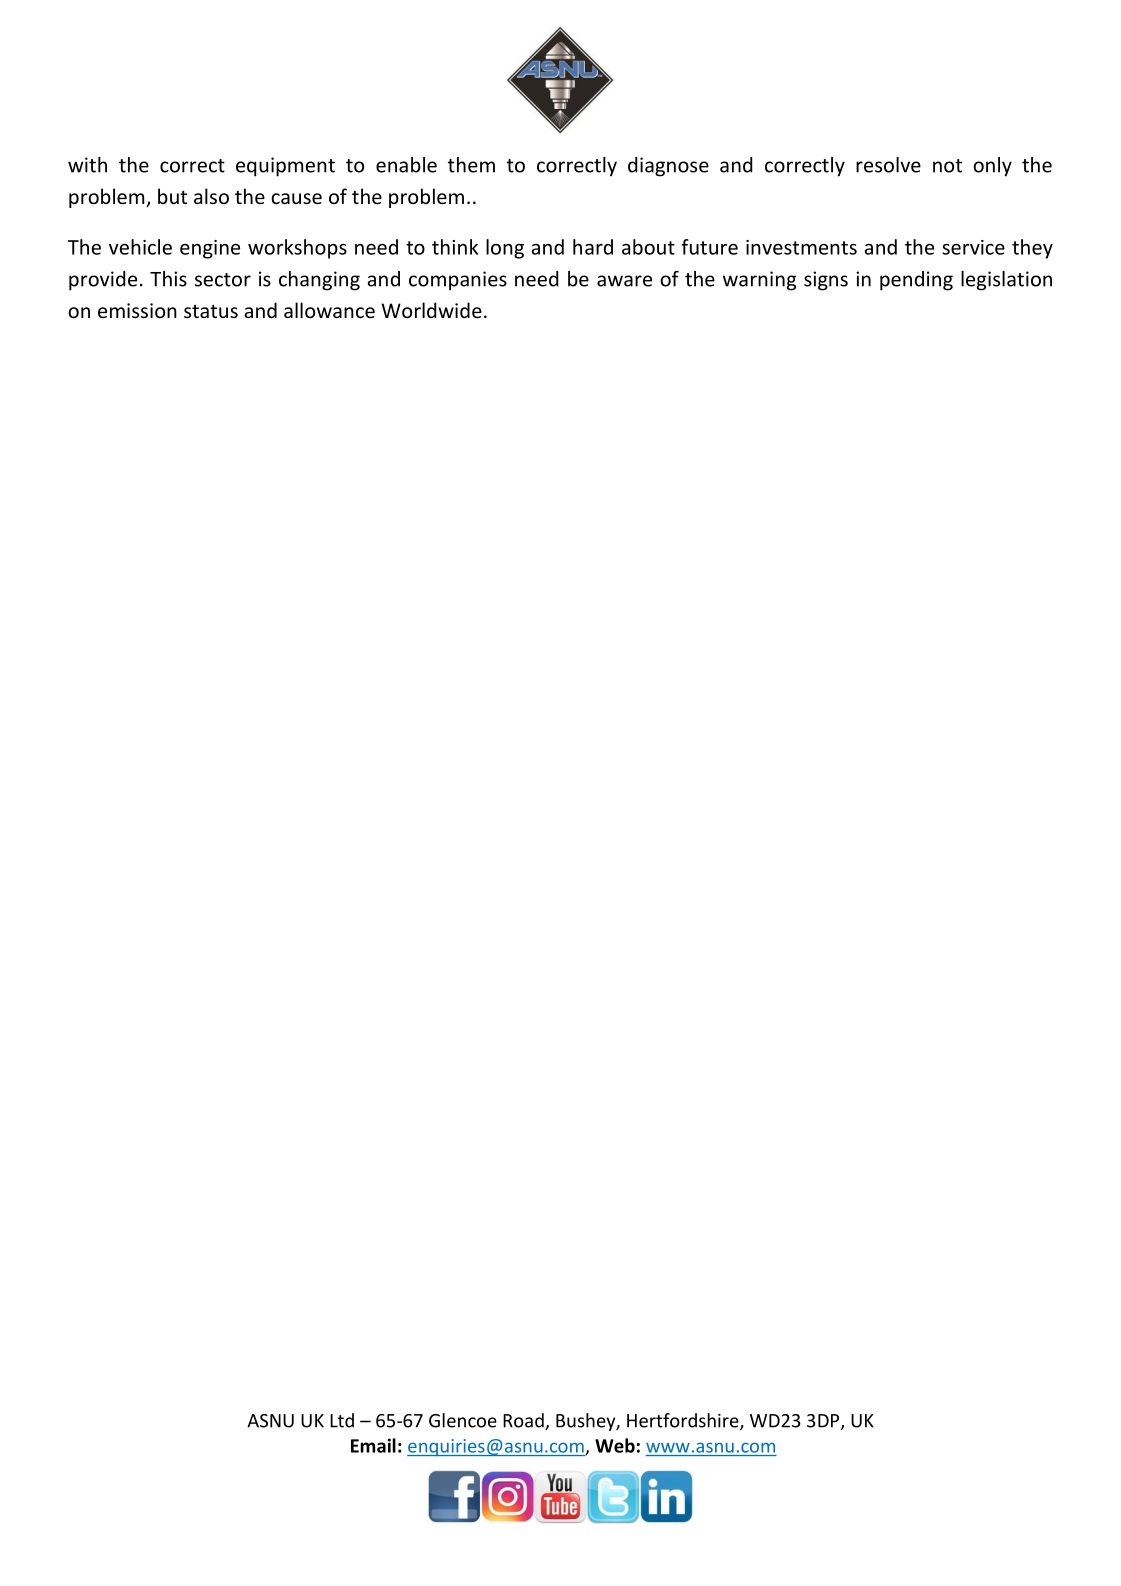 This screenshot has width=1121, height=1586. What do you see at coordinates (947, 166) in the screenshot?
I see `not` at bounding box center [947, 166].
